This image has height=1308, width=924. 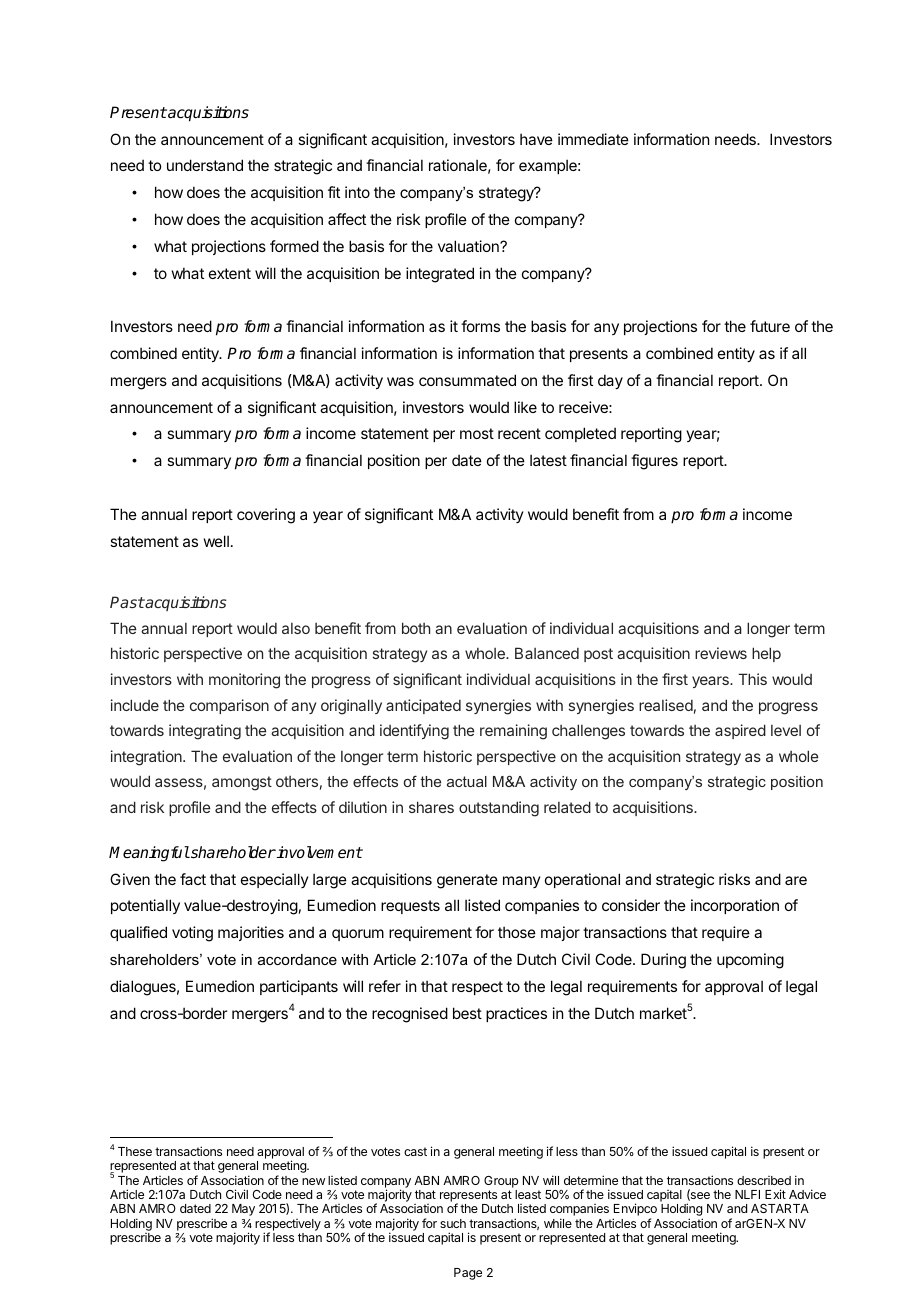 What do you see at coordinates (243, 1210) in the image?
I see `May` at bounding box center [243, 1210].
